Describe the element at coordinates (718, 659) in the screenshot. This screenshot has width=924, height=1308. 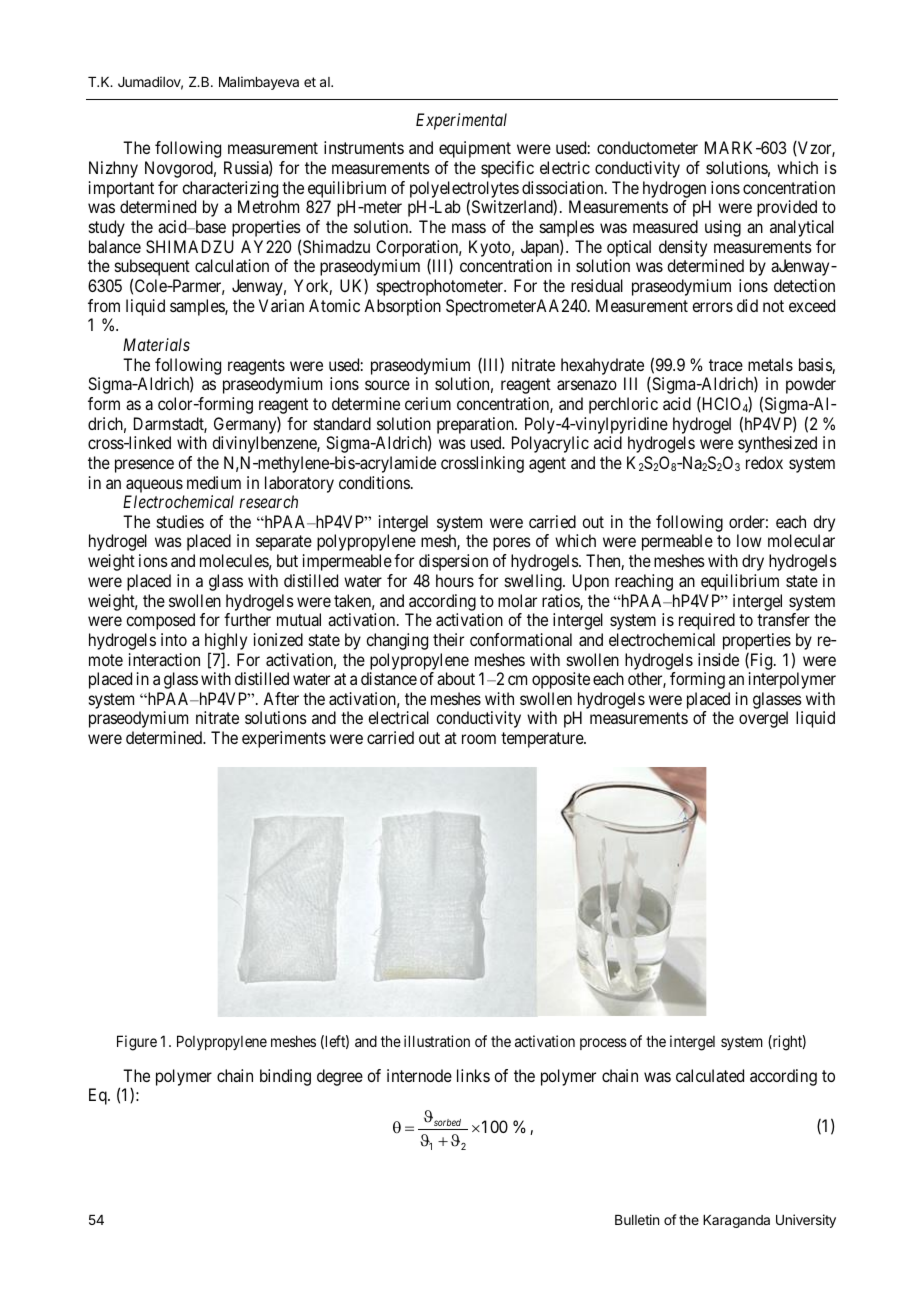
I see `inside` at that location.
